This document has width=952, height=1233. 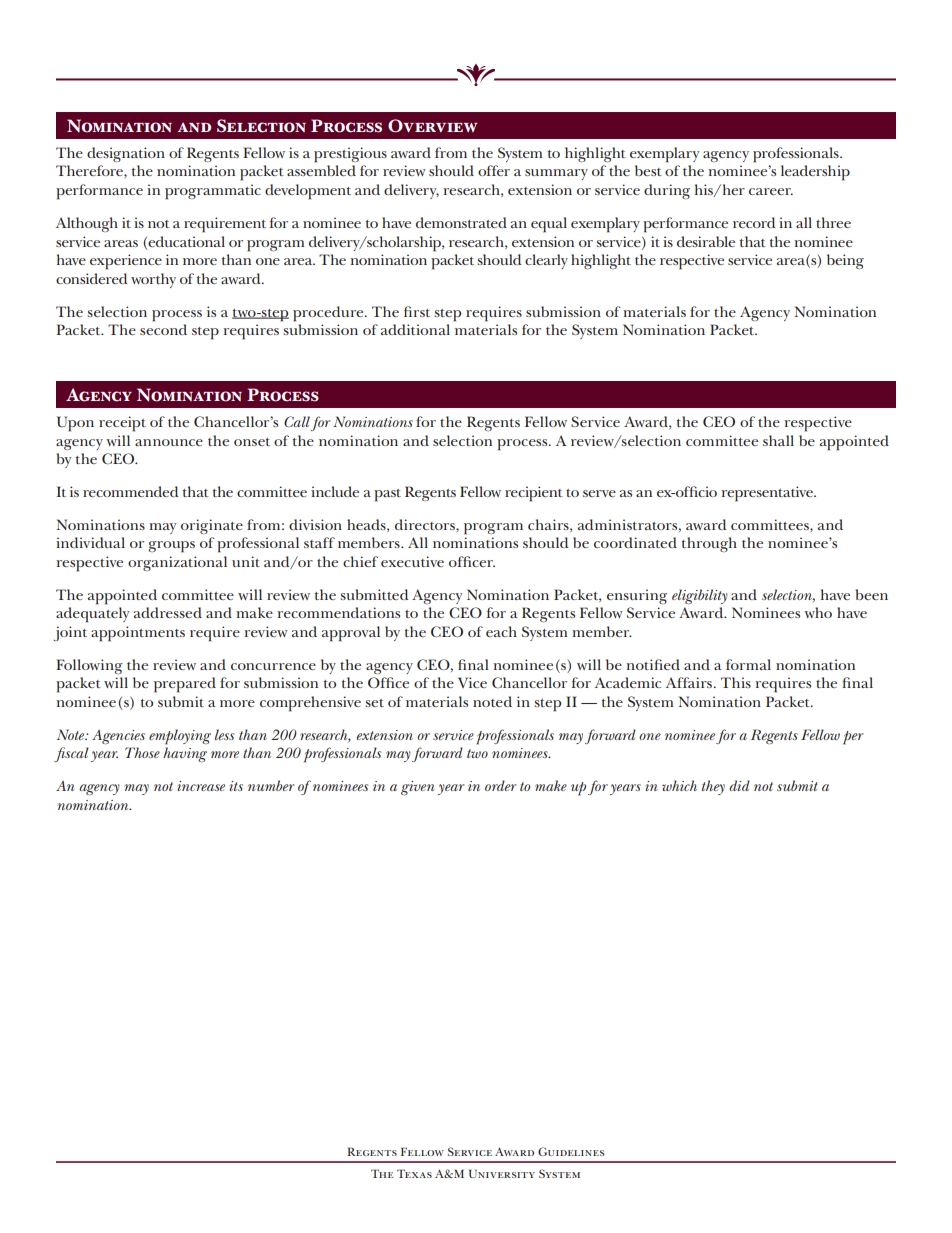 What do you see at coordinates (126, 154) in the document?
I see `designation` at bounding box center [126, 154].
